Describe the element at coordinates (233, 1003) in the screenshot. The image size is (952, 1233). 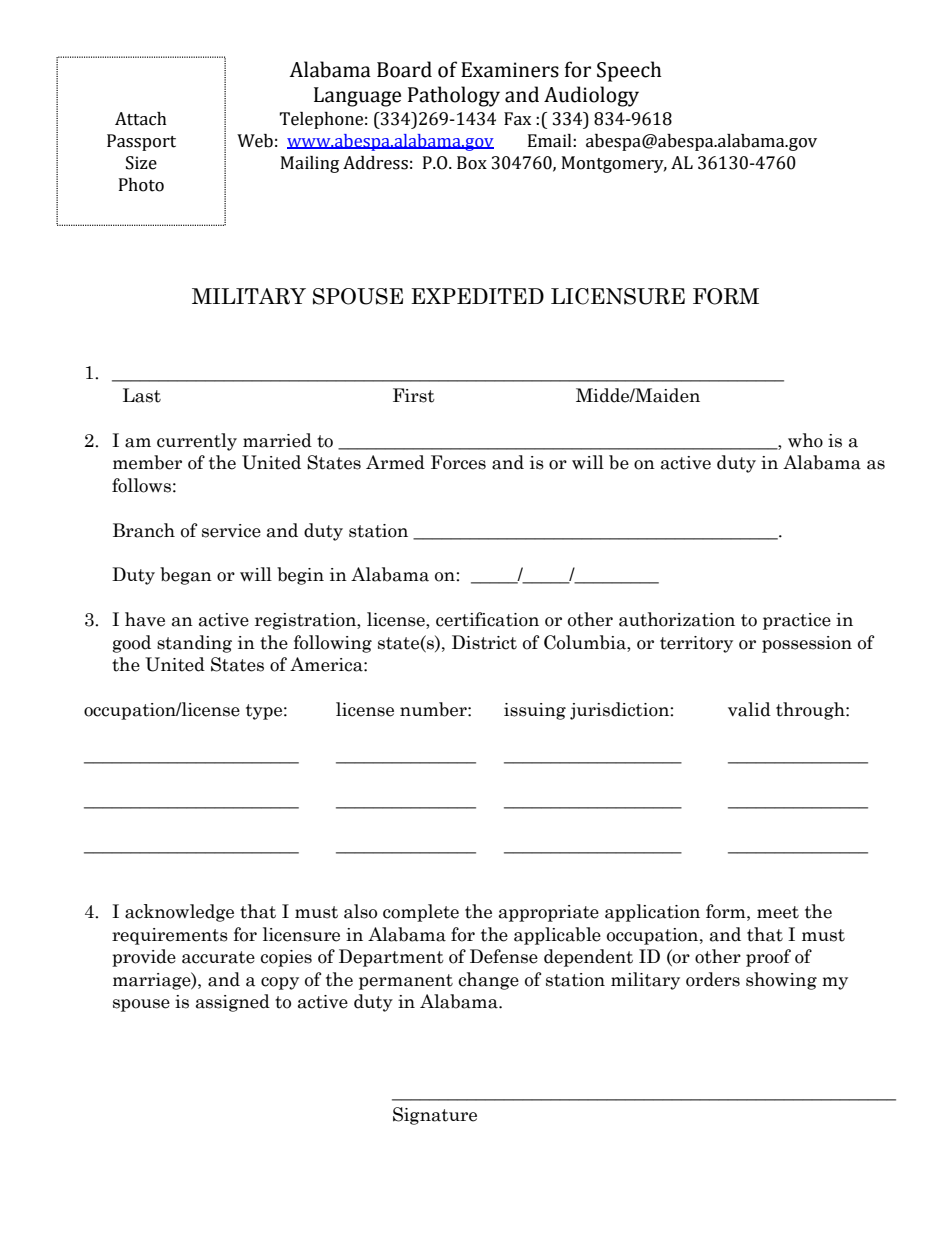
I see `assigned` at that location.
